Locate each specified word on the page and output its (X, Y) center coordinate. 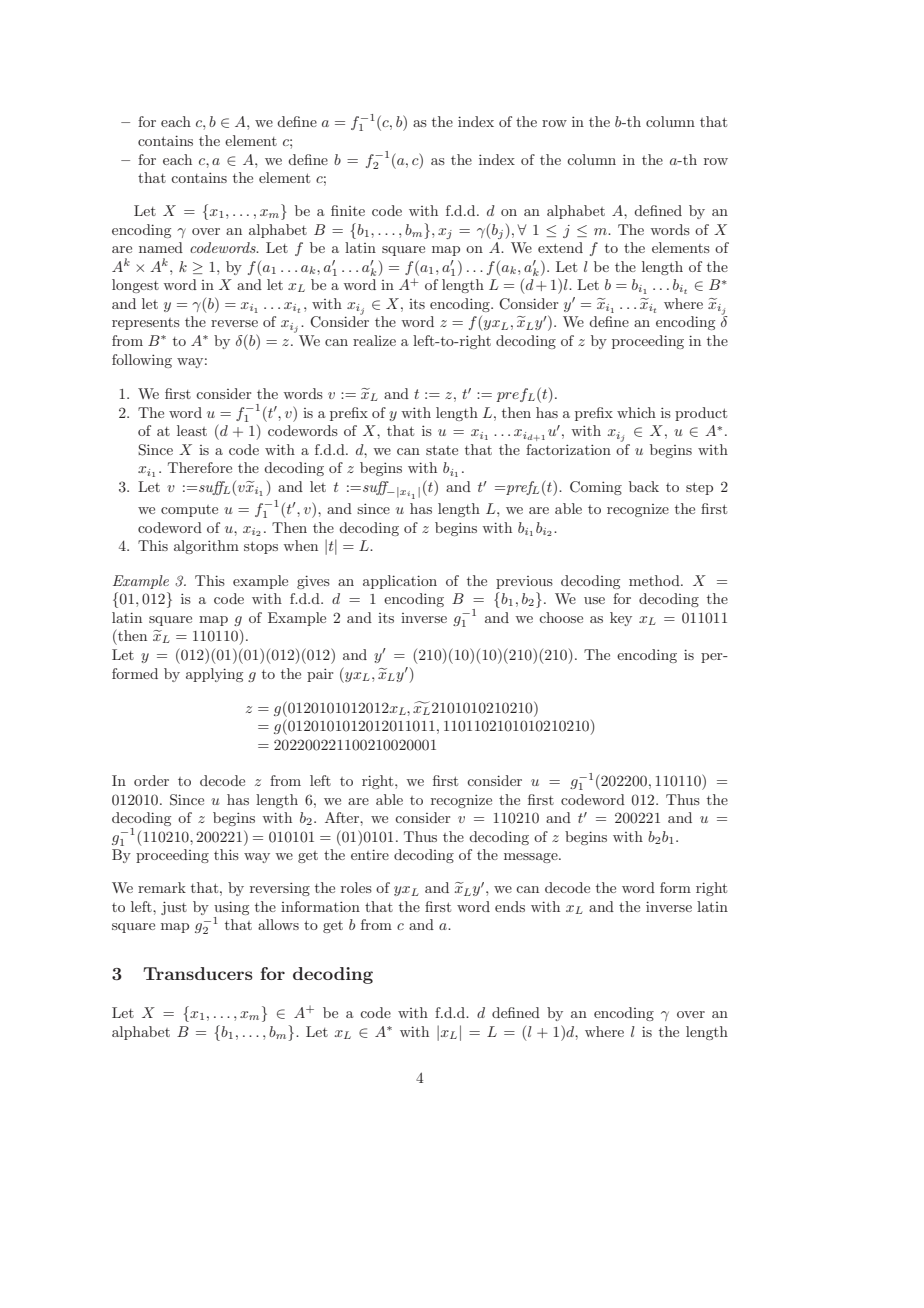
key (621, 619)
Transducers (198, 973)
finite (348, 210)
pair (320, 675)
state (442, 450)
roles (356, 887)
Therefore (200, 467)
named (161, 247)
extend (560, 247)
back (644, 486)
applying (214, 675)
